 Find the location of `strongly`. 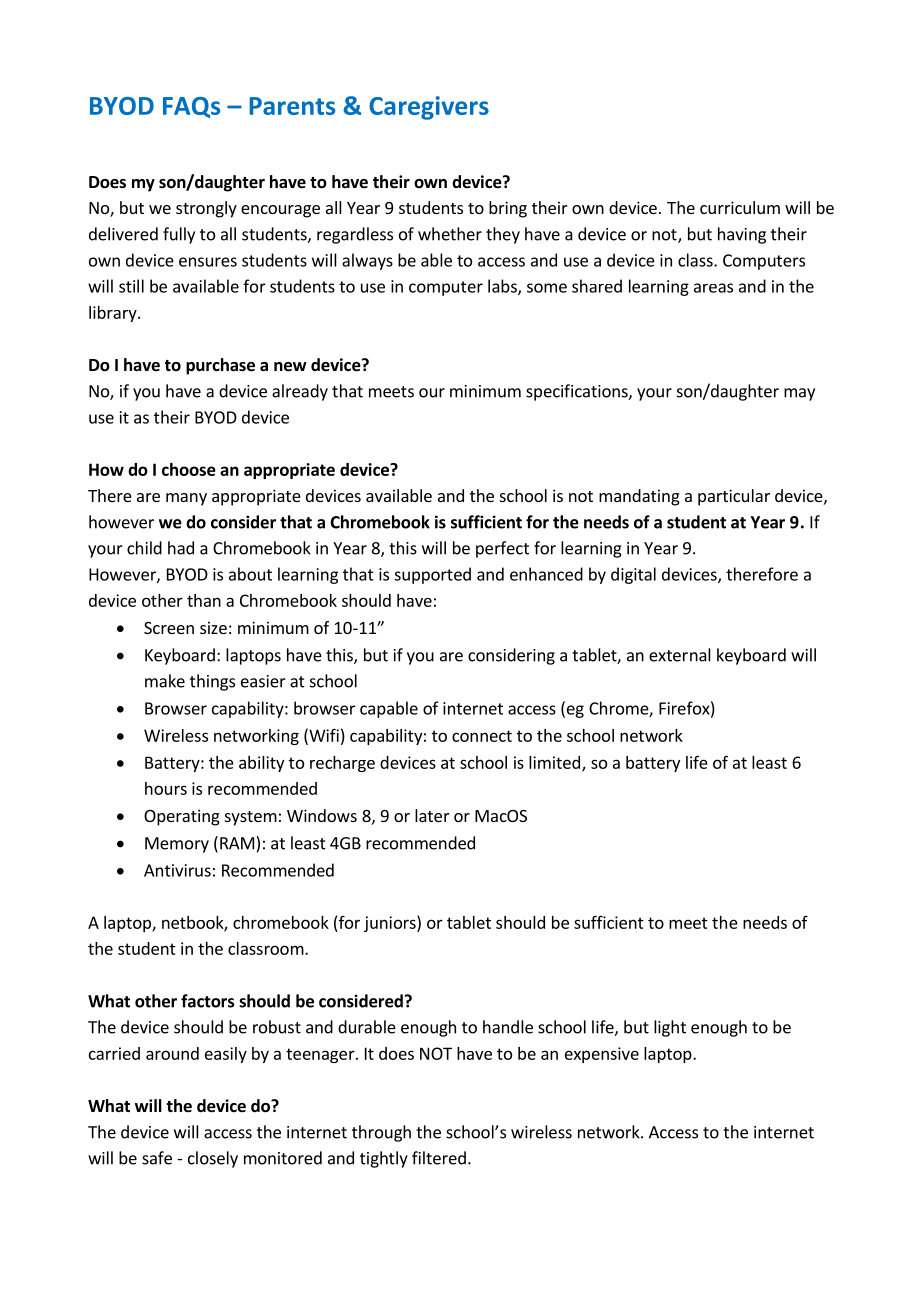

strongly is located at coordinates (206, 209).
